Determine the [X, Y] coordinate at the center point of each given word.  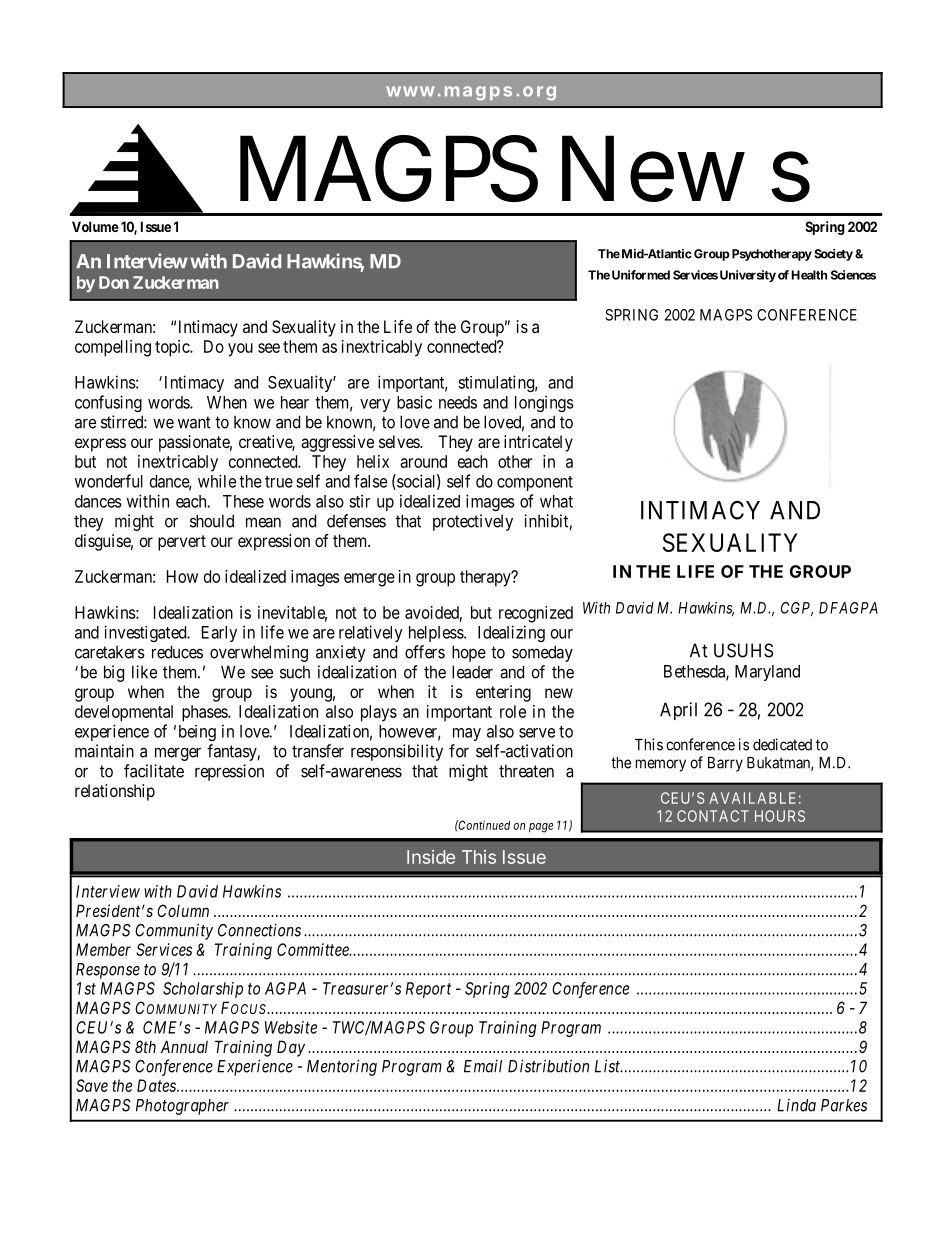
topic [173, 348]
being [197, 733]
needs [458, 402]
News [686, 168]
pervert [182, 543]
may [467, 734]
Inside [431, 857]
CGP [797, 609]
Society [833, 255]
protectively [473, 522]
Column [183, 910]
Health [809, 275]
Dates [156, 1085]
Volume [95, 226]
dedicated [782, 744]
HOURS [780, 816]
